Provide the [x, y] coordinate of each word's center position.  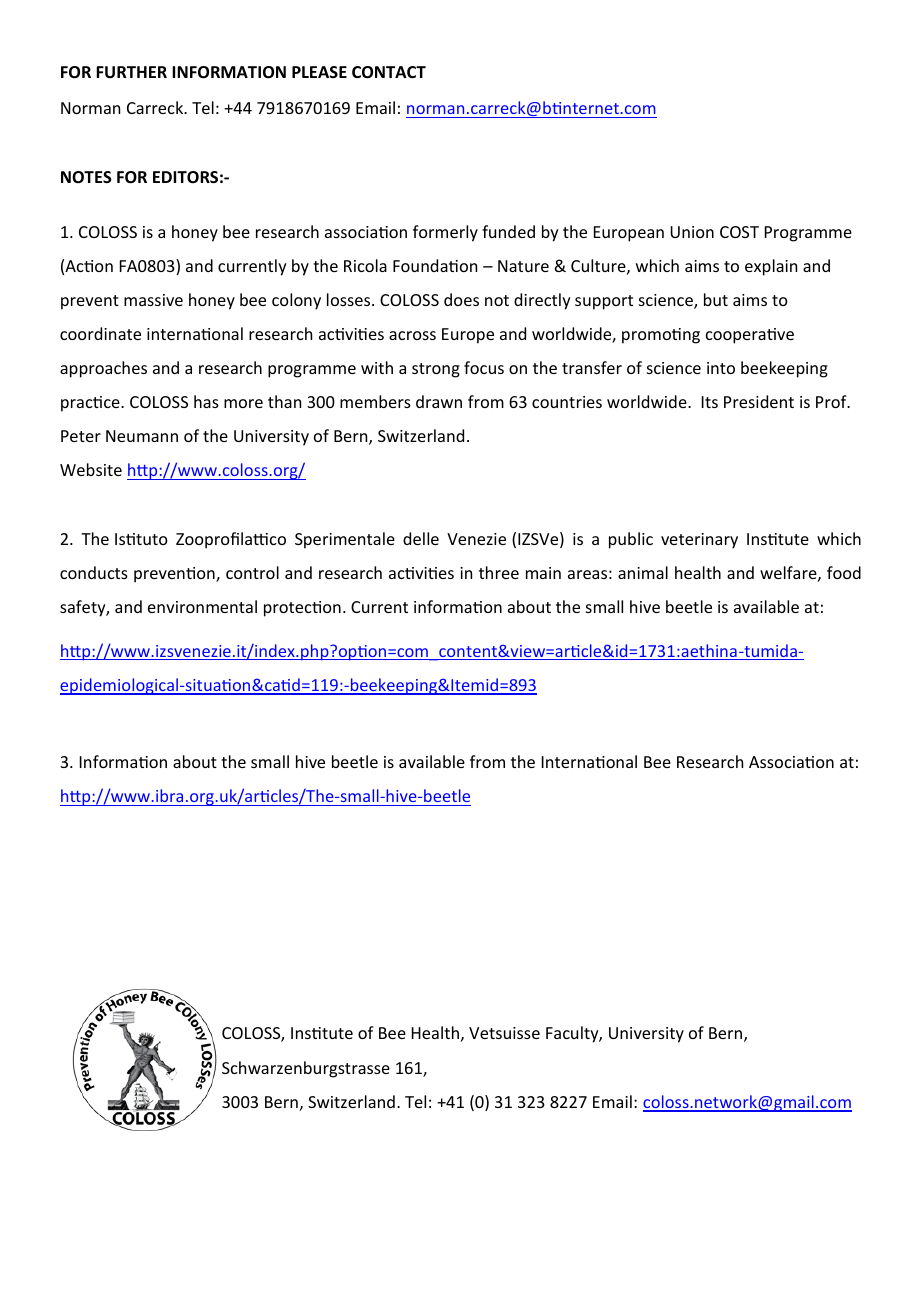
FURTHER [131, 72]
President [759, 401]
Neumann [142, 436]
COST [739, 232]
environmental [202, 606]
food [844, 572]
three [499, 572]
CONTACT [389, 72]
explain [771, 267]
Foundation [435, 265]
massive [153, 300]
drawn [439, 401]
